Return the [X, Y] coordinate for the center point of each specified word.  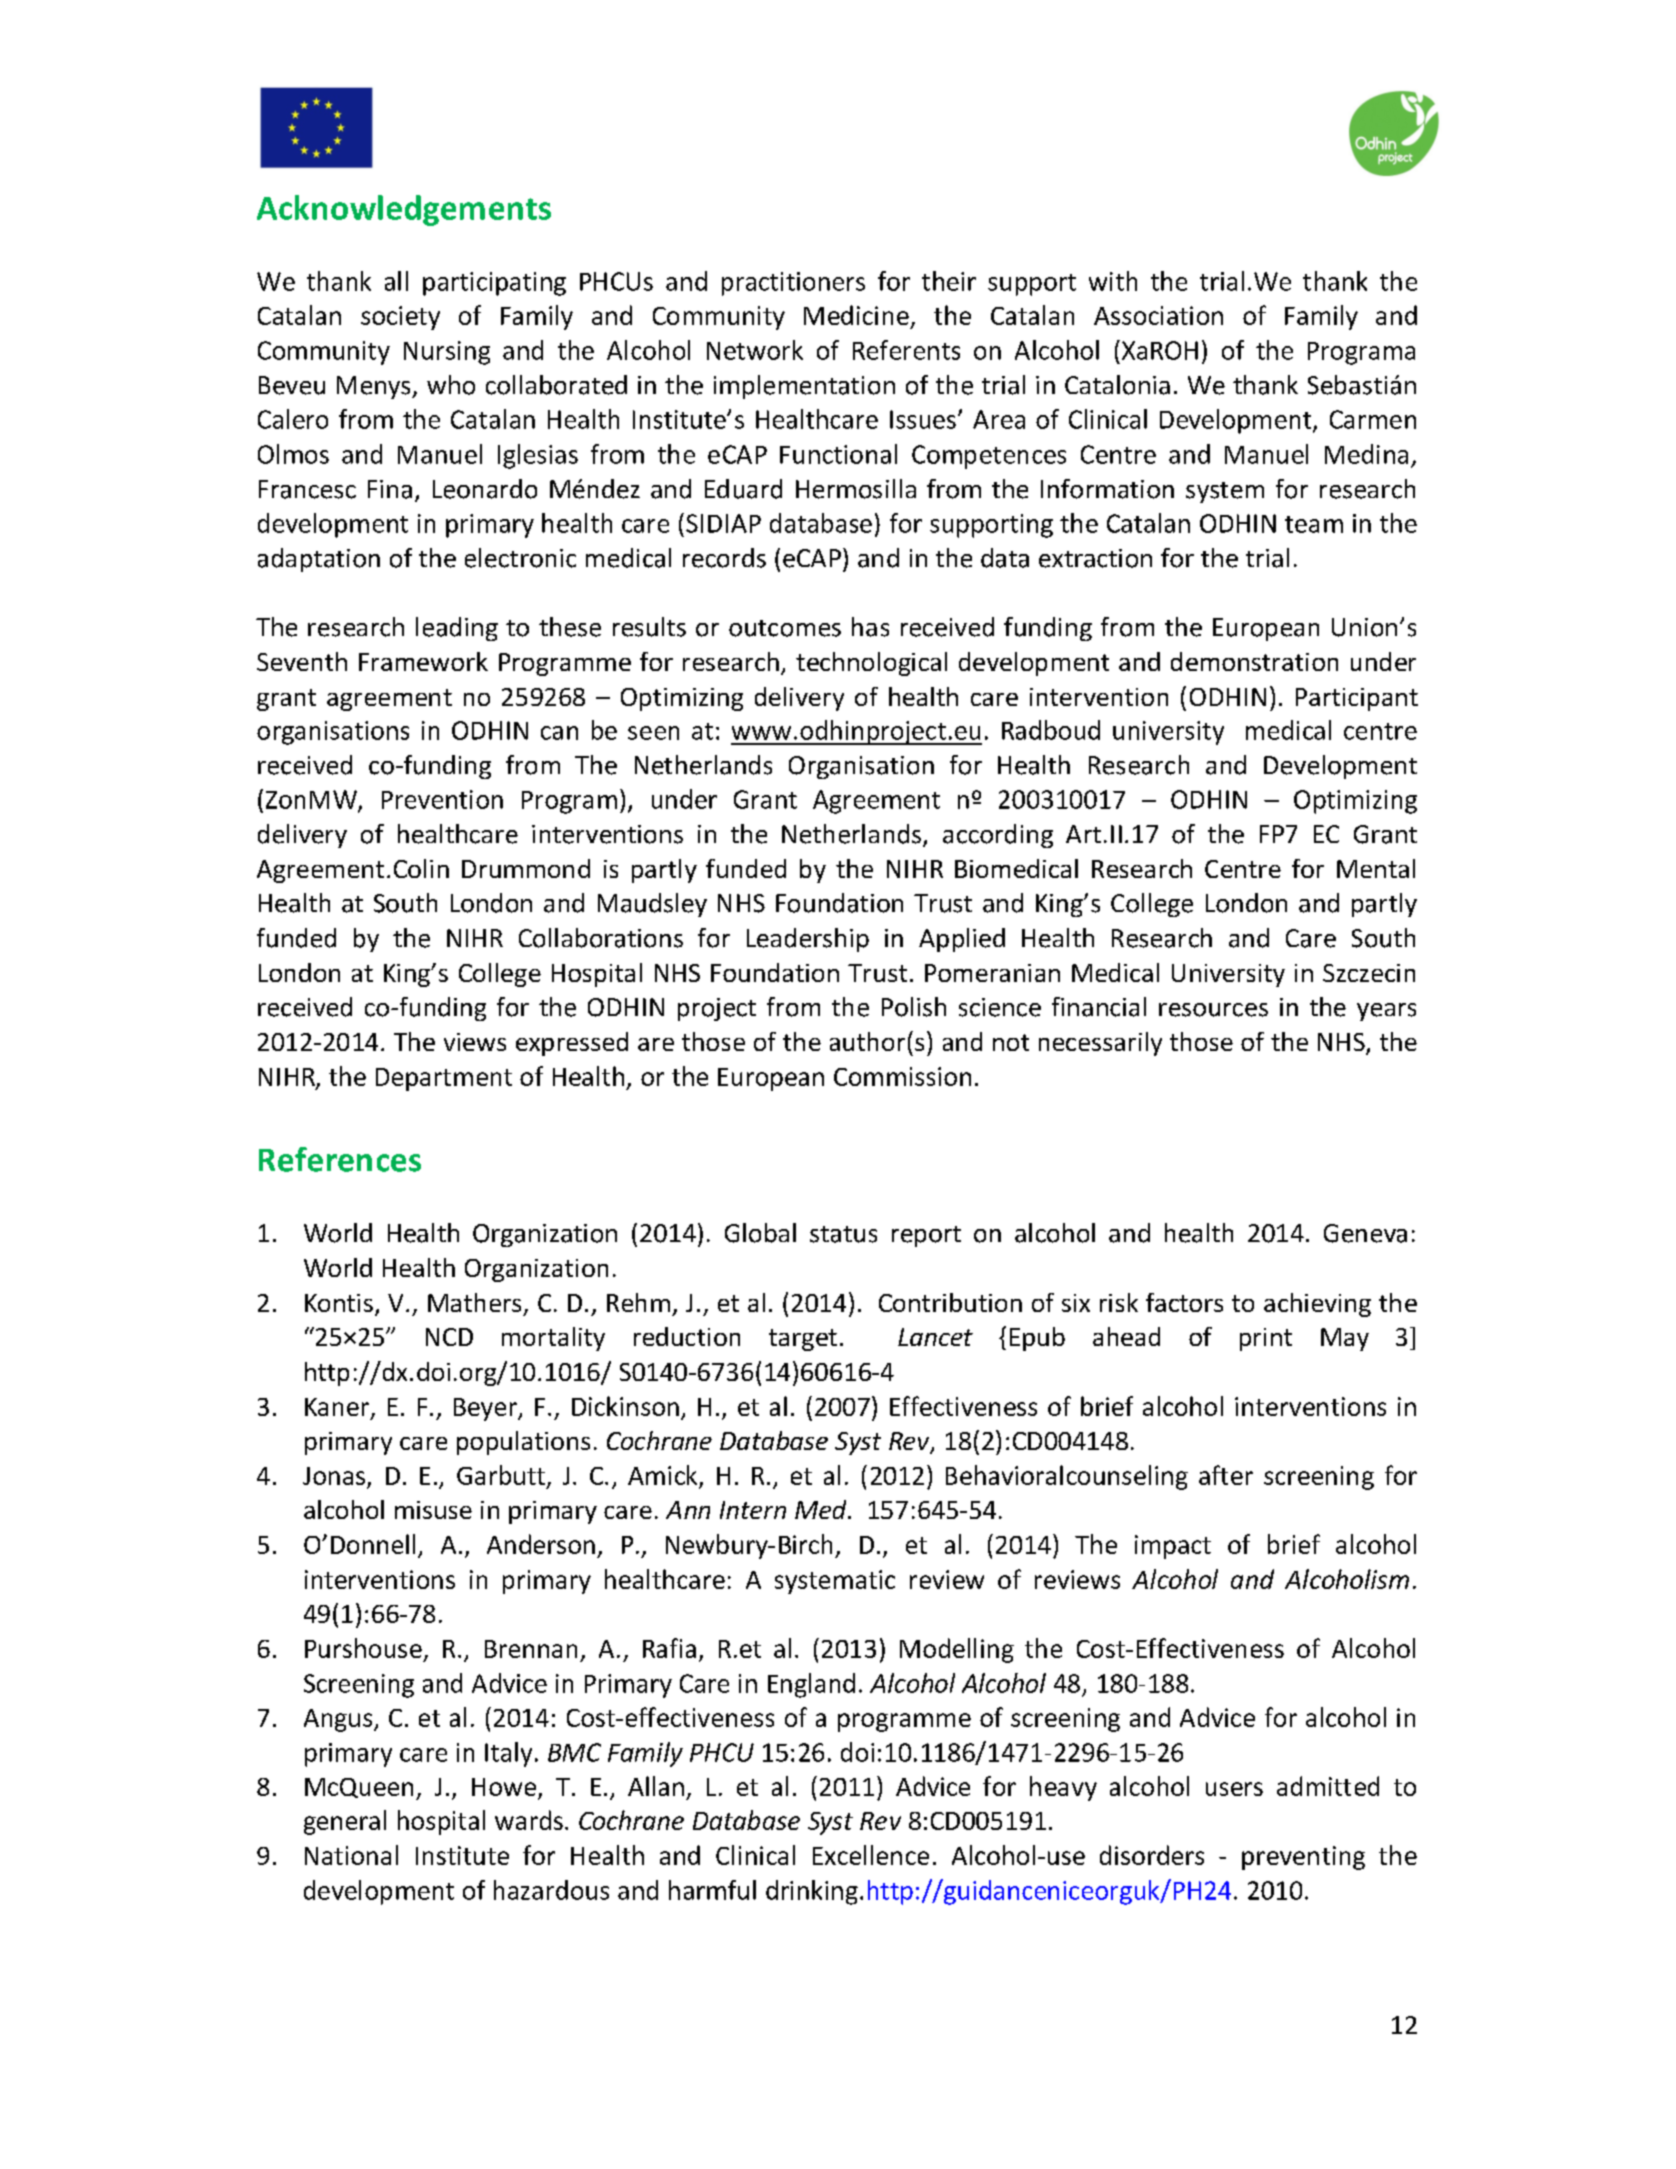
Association [1158, 315]
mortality [553, 1339]
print [1266, 1339]
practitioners [793, 284]
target [803, 1340]
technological [871, 664]
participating [494, 284]
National [351, 1855]
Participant [1357, 699]
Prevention [442, 799]
